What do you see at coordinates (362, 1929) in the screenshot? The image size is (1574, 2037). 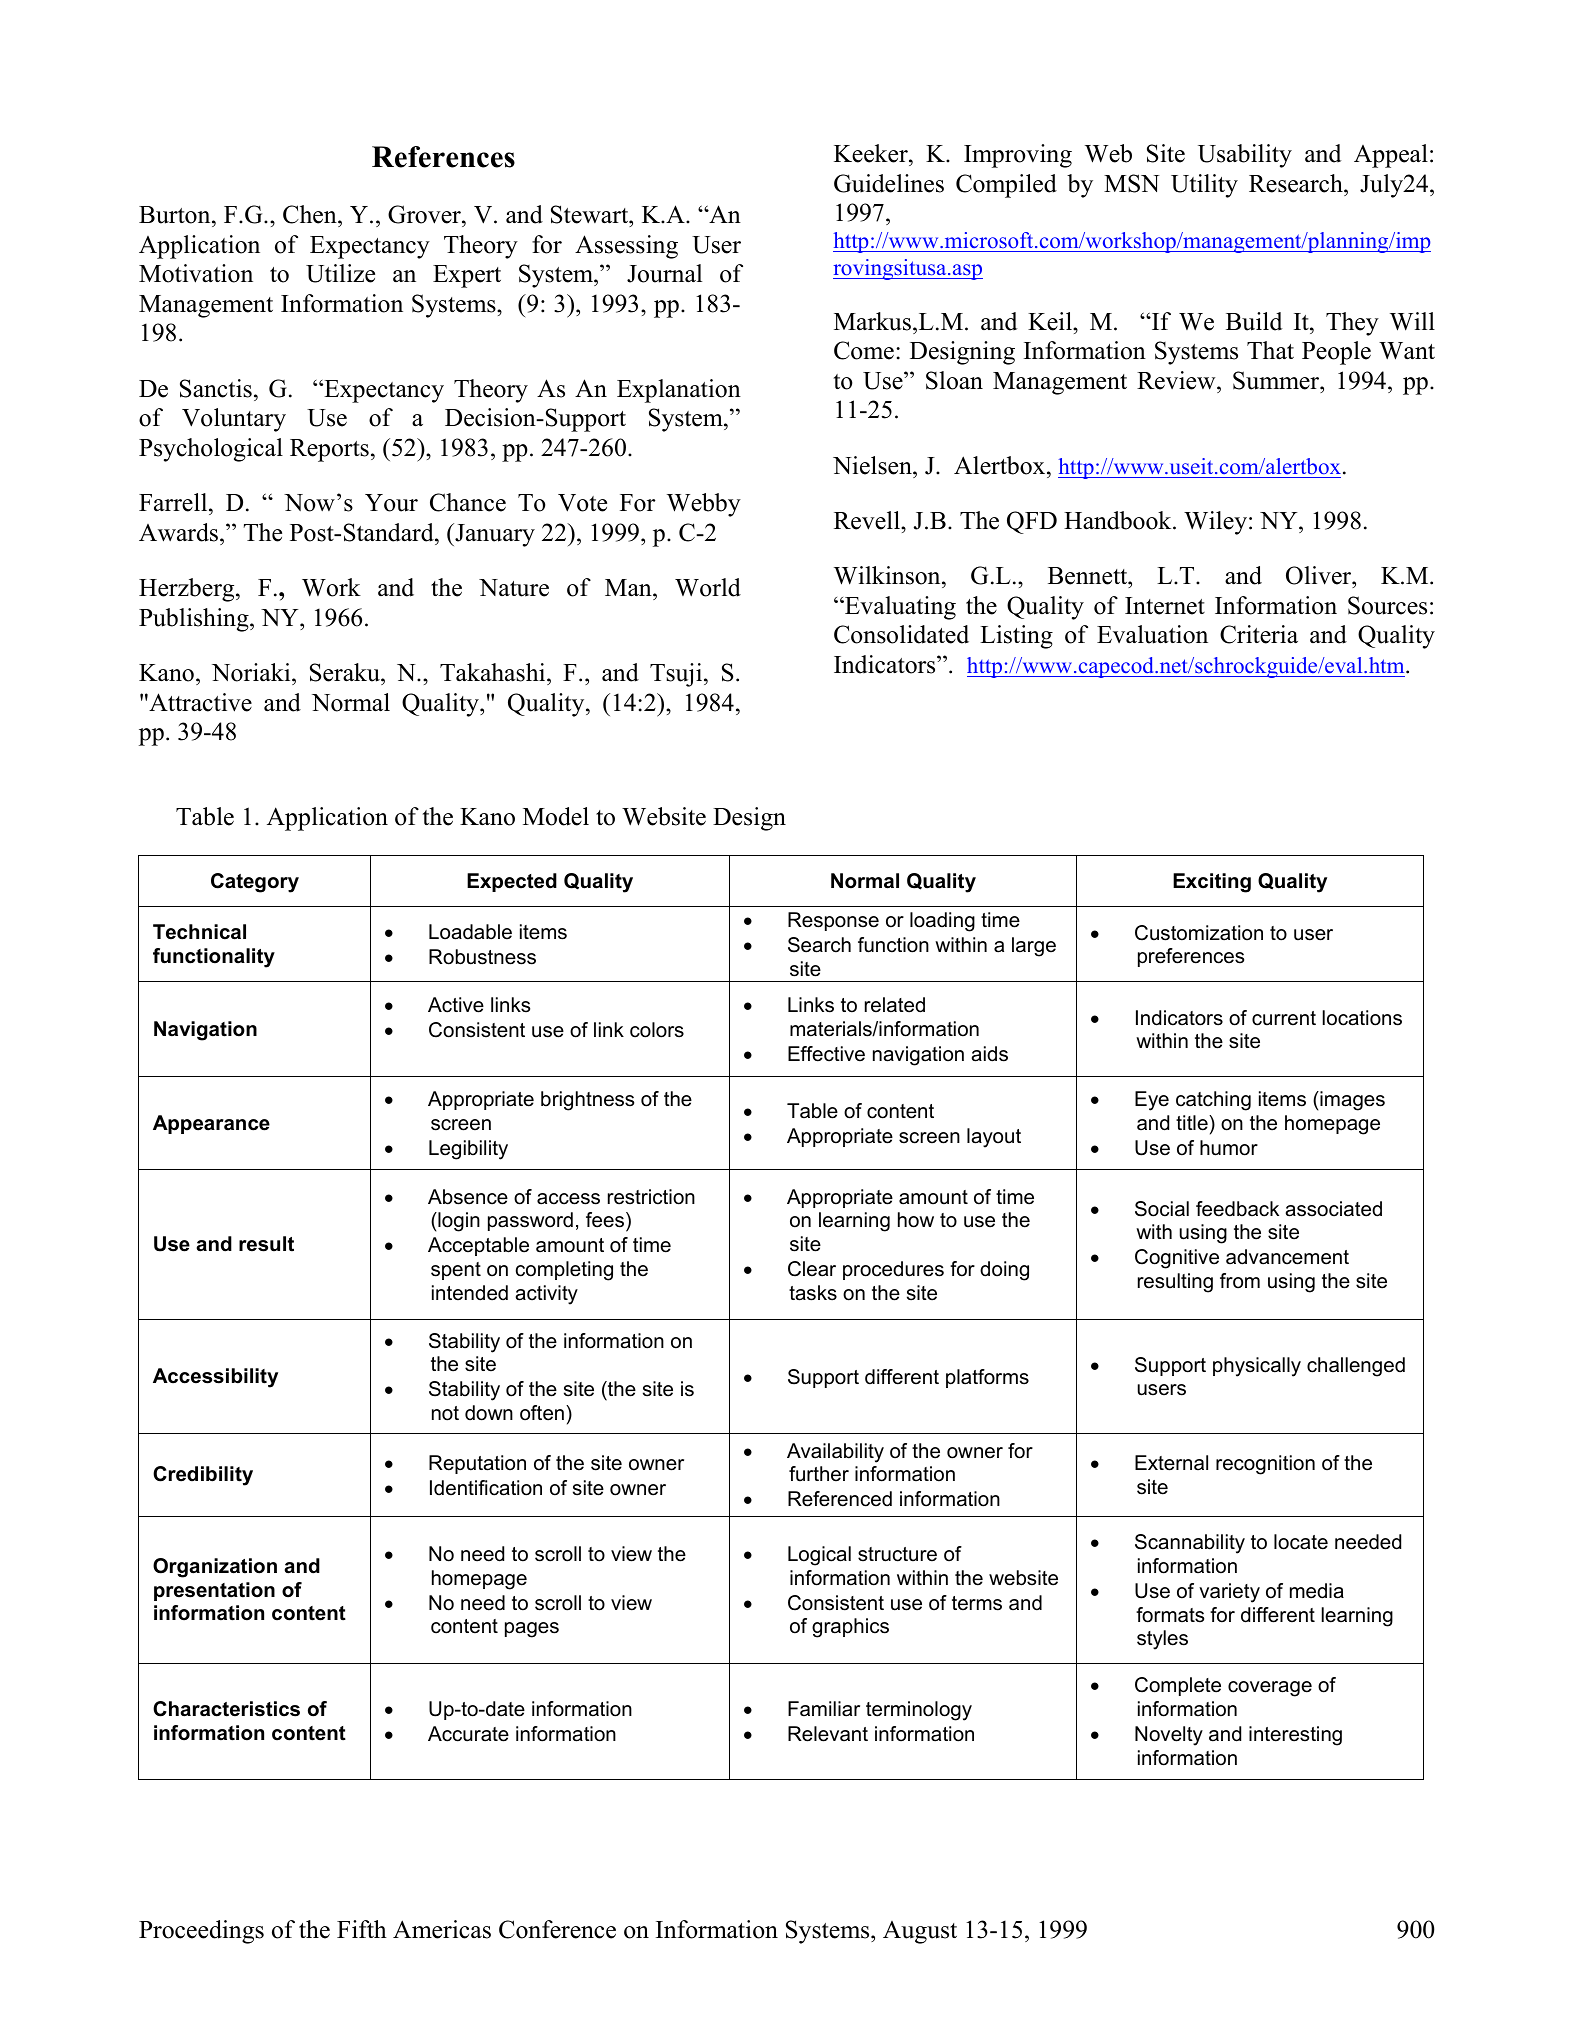 I see `Fifth` at bounding box center [362, 1929].
